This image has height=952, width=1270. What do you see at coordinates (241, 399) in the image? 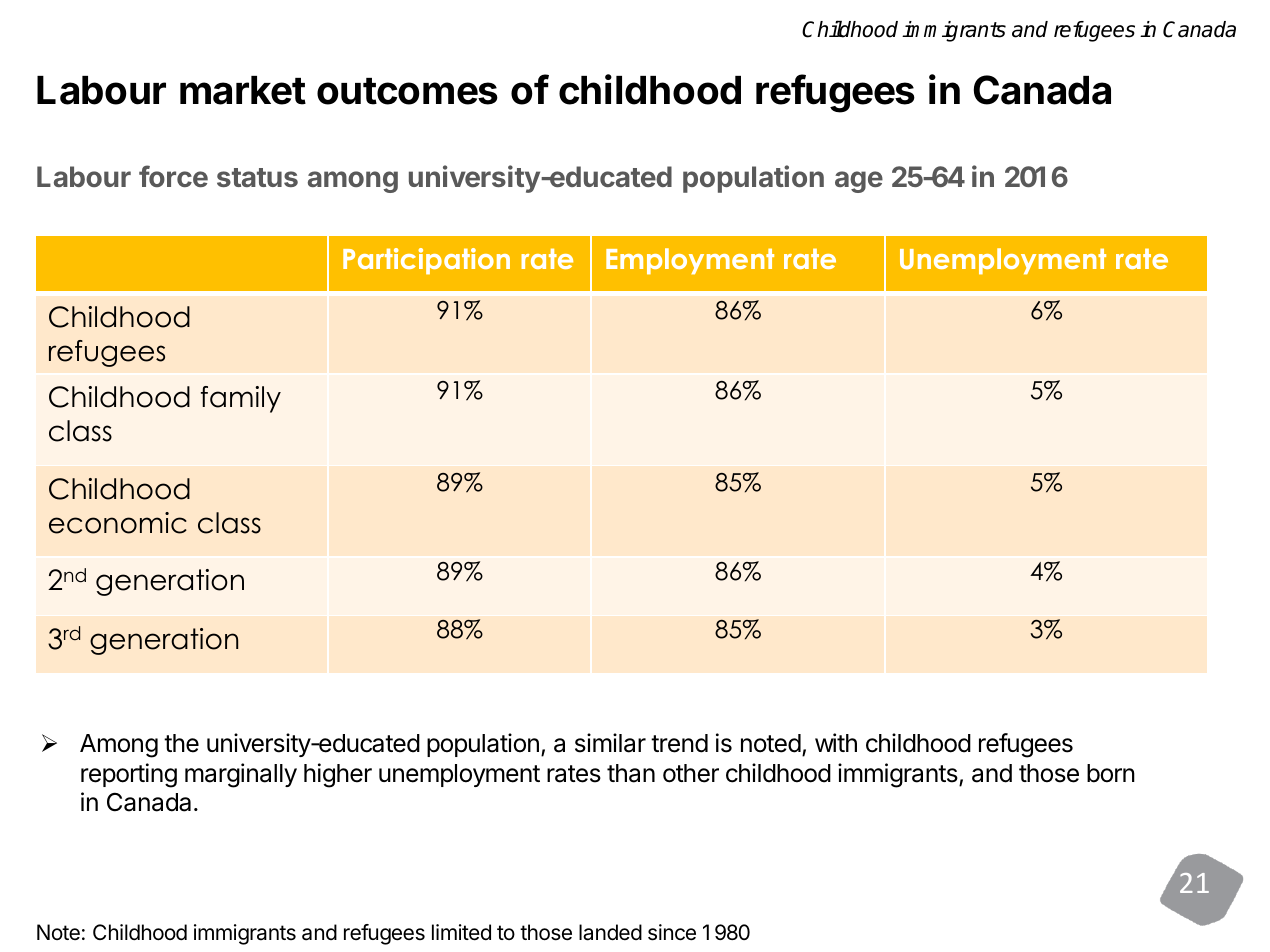
I see `family` at bounding box center [241, 399].
